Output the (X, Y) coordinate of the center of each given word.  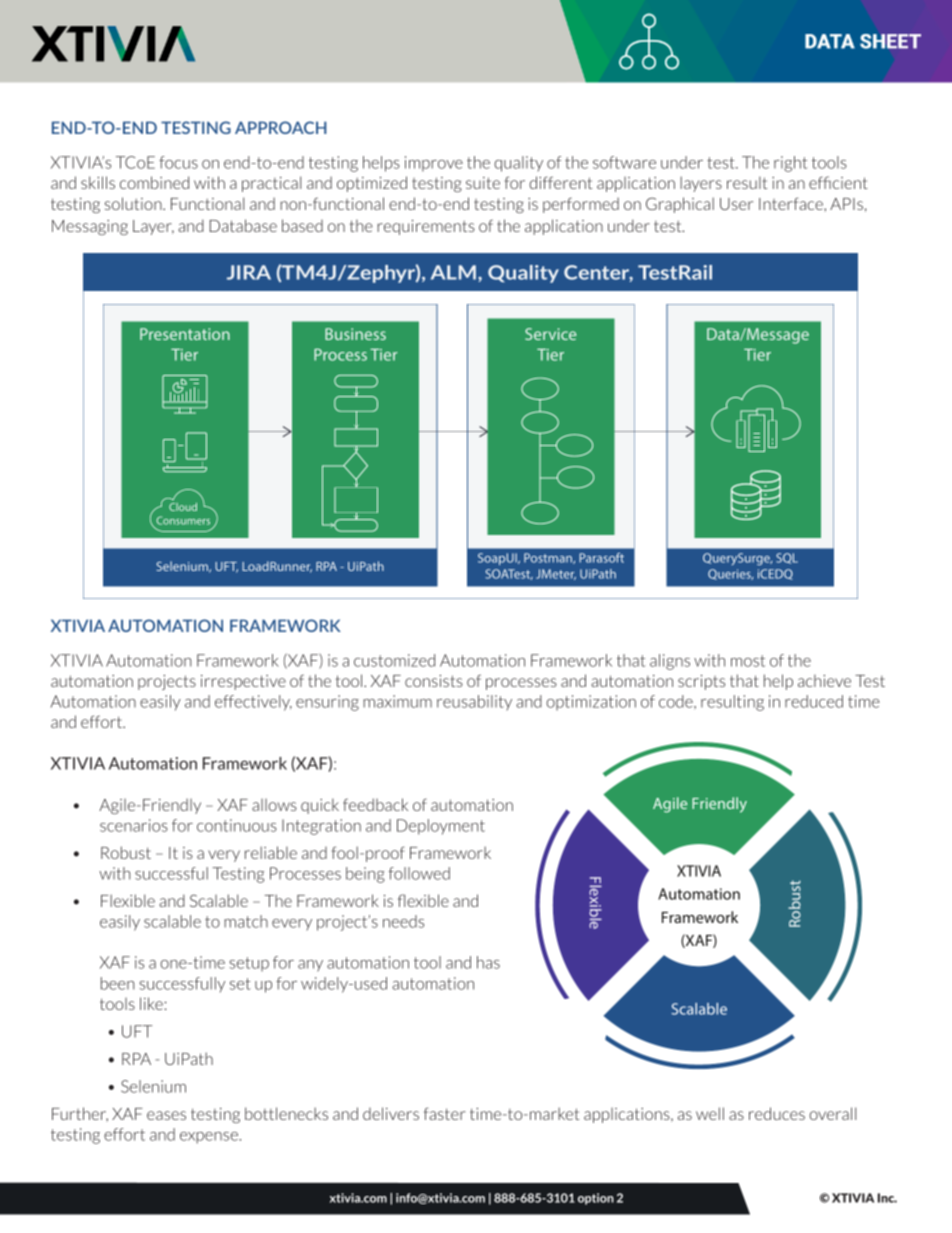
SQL (787, 558)
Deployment (441, 827)
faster (445, 1113)
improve (434, 164)
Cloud (183, 507)
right (790, 164)
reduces (777, 1113)
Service (551, 334)
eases (166, 1115)
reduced (814, 701)
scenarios (134, 825)
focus (178, 162)
